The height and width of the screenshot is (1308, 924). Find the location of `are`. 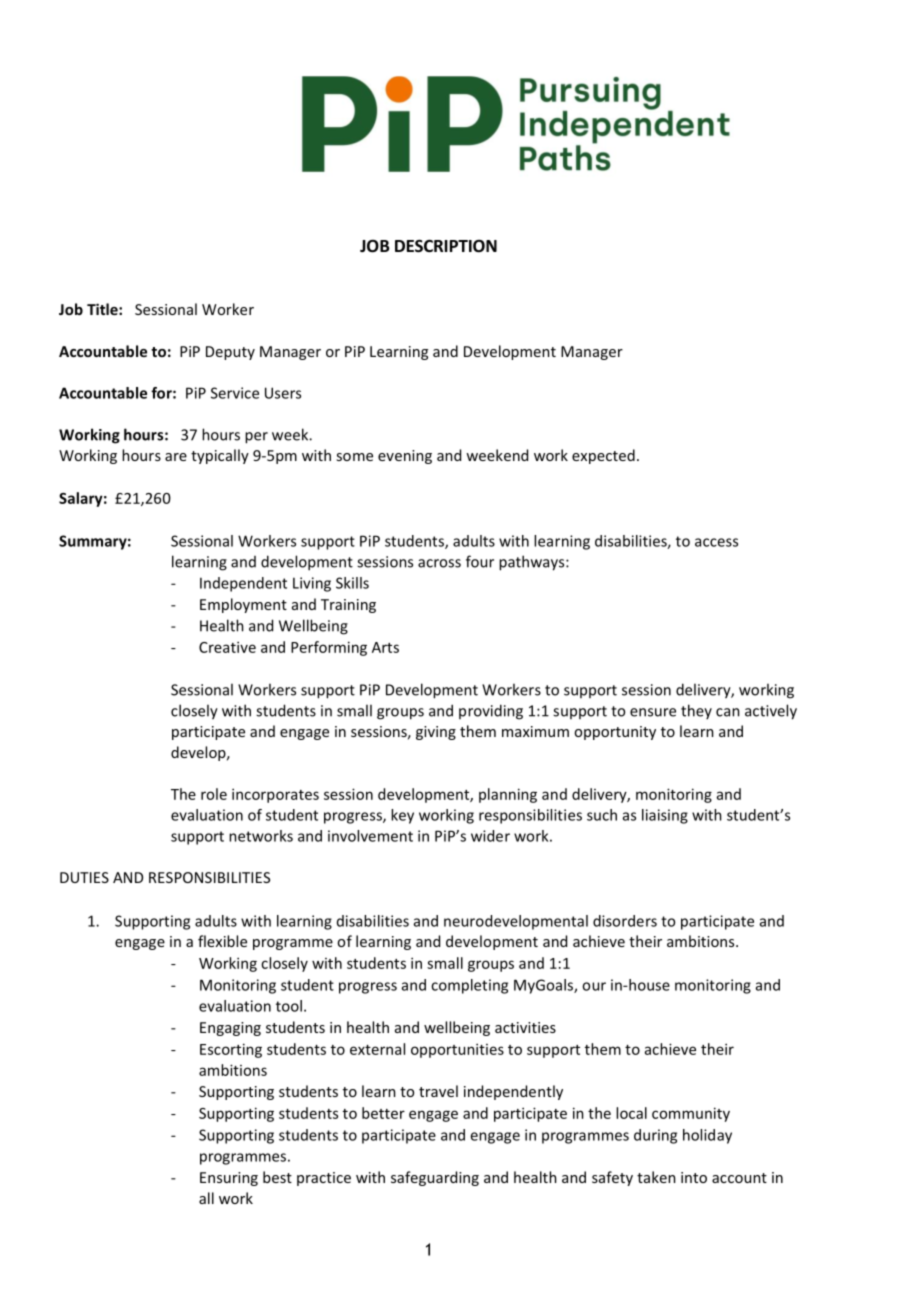

are is located at coordinates (176, 457).
